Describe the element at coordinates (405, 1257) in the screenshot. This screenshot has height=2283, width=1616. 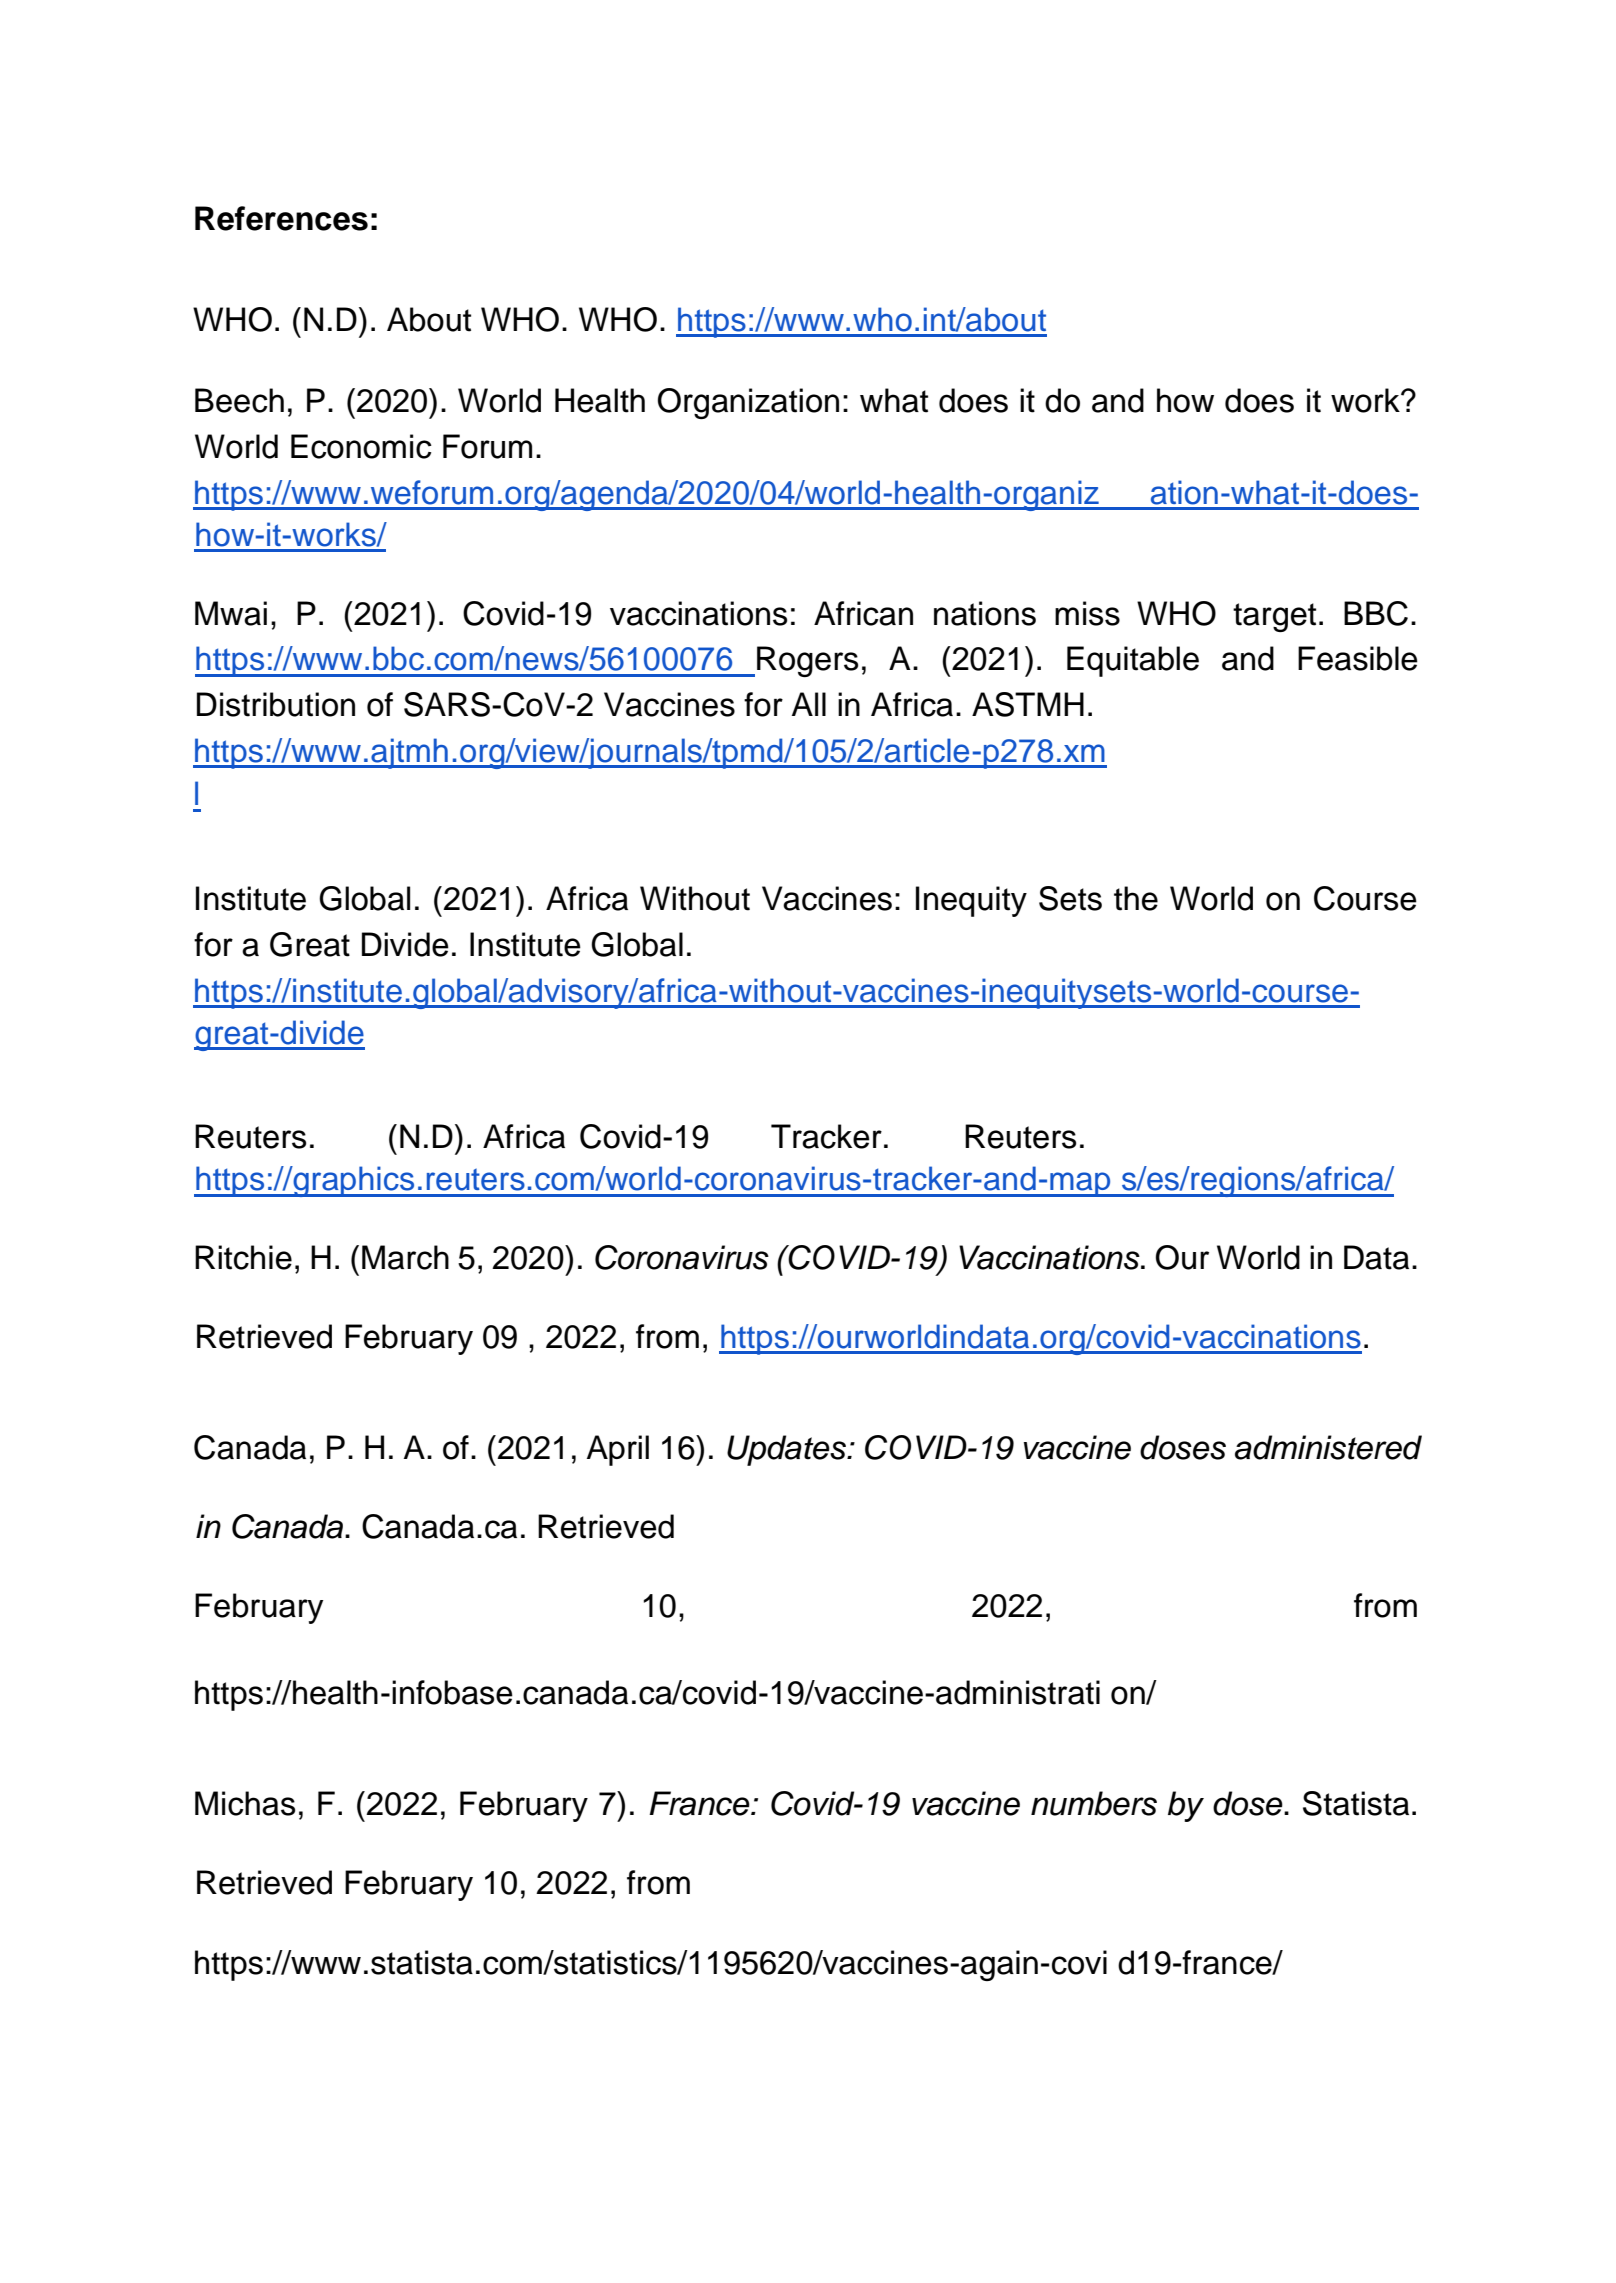
I see `March` at that location.
